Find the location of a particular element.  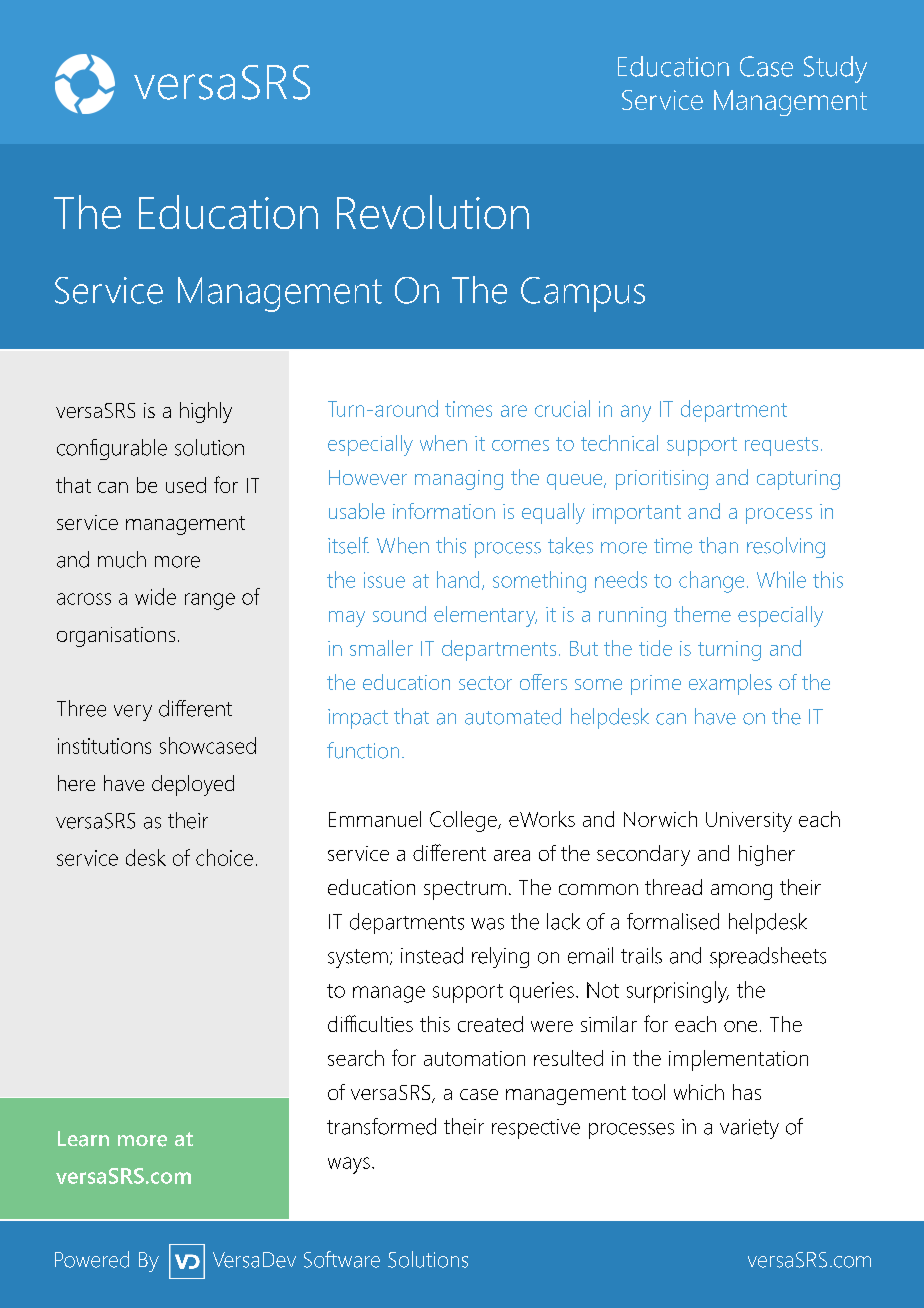

sector is located at coordinates (485, 683).
